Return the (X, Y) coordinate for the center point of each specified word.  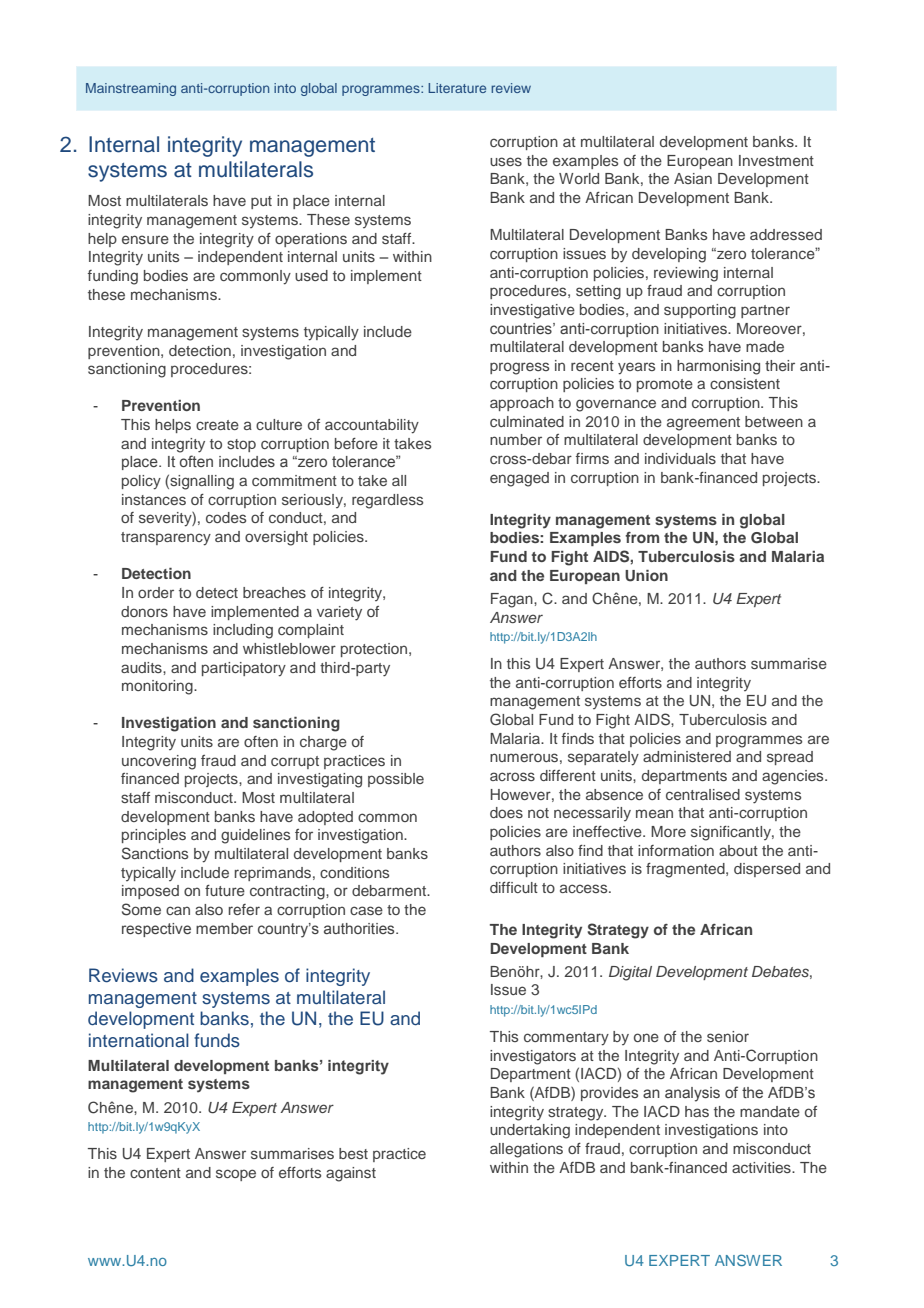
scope (236, 1175)
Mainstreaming (131, 89)
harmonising (718, 367)
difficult (514, 887)
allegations (526, 1150)
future (225, 890)
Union (646, 576)
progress (519, 368)
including (243, 631)
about (738, 850)
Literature (457, 88)
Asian (693, 178)
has (697, 1111)
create (217, 425)
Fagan (513, 600)
